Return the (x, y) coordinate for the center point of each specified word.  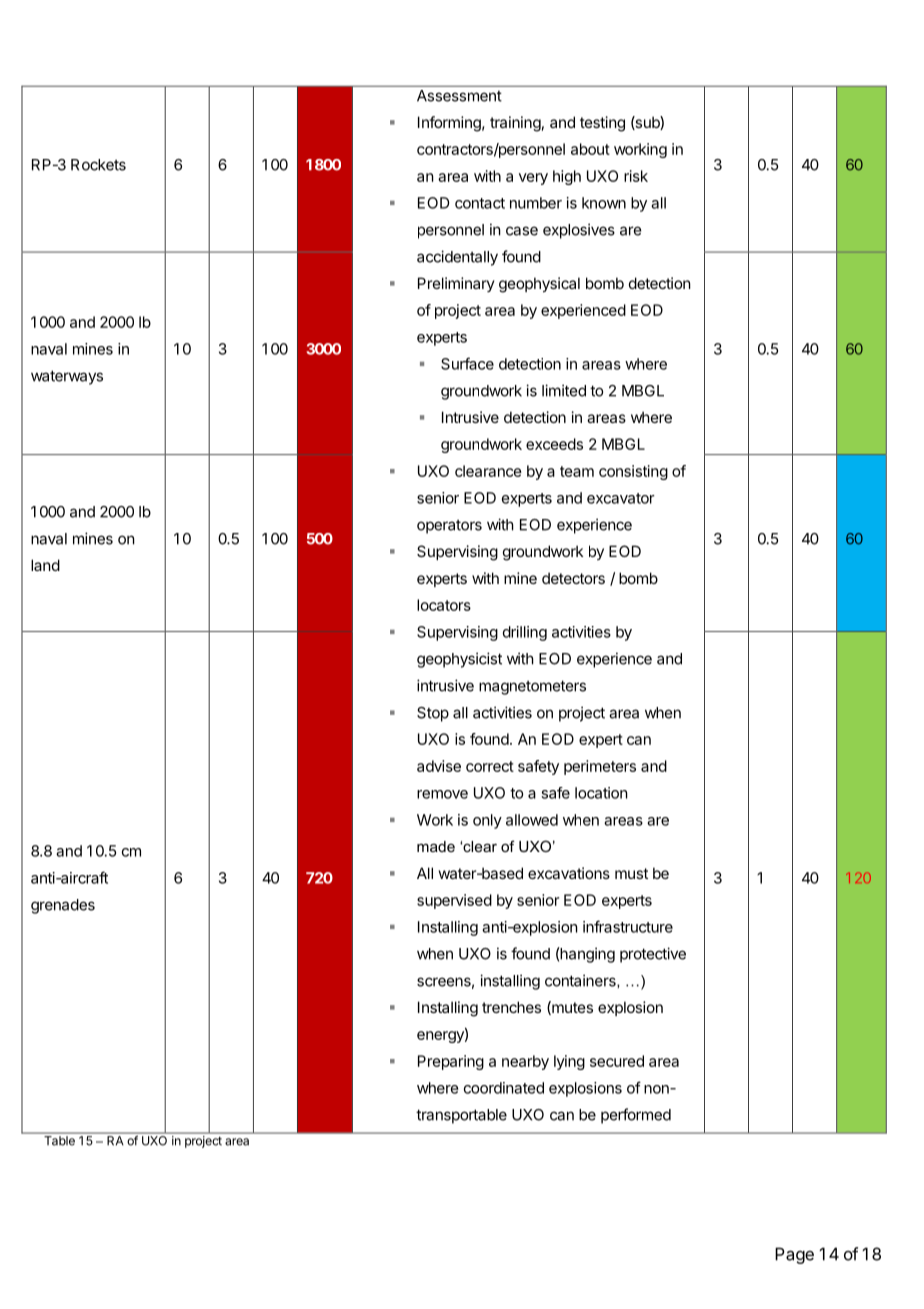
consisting (633, 472)
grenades (63, 906)
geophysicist (459, 660)
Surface (467, 363)
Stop (433, 714)
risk (636, 176)
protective (653, 955)
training (515, 124)
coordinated (504, 1088)
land (45, 565)
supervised (454, 901)
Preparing (451, 1062)
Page (794, 1255)
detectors (573, 578)
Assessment (459, 96)
